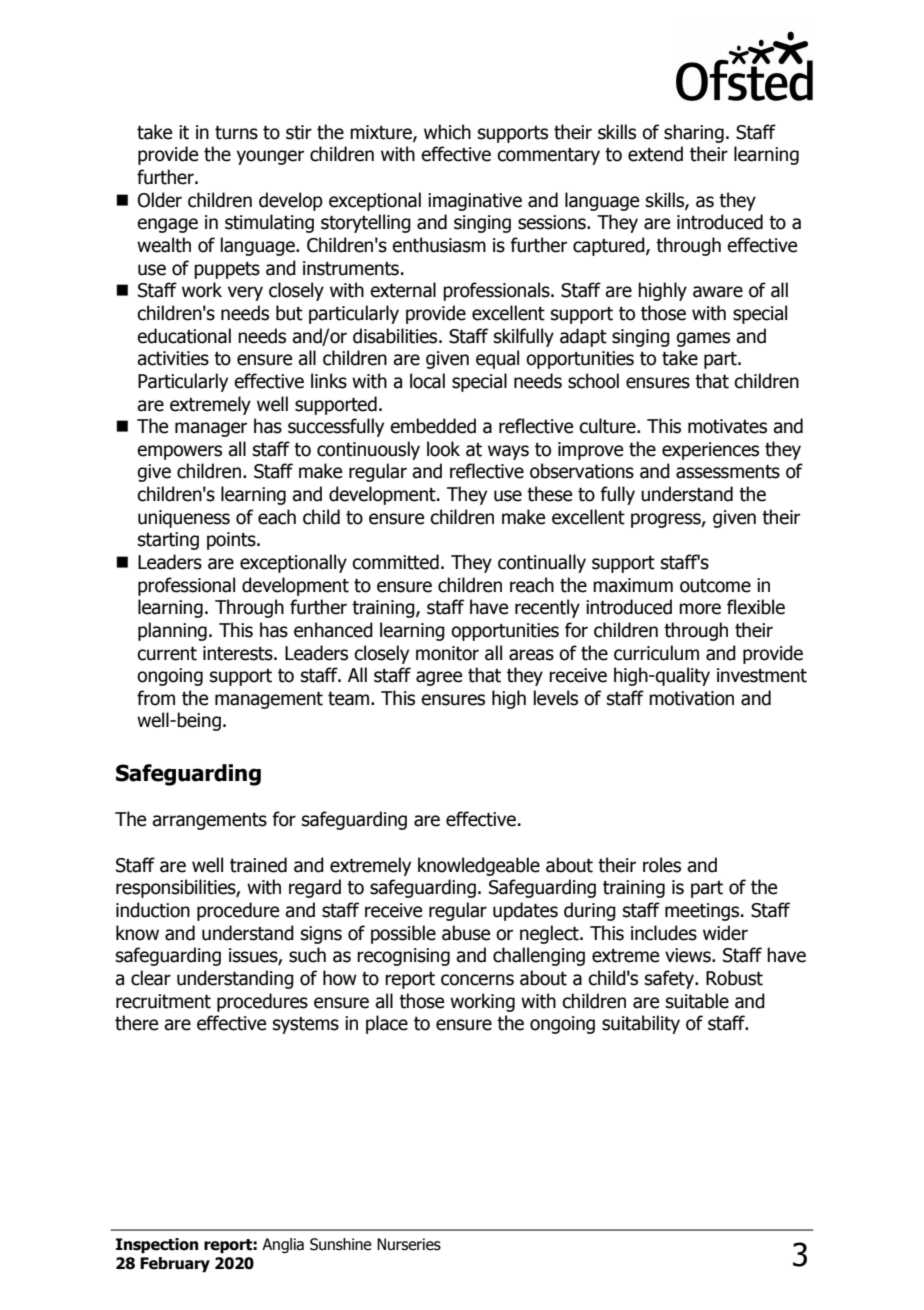 The image size is (924, 1310). I want to click on motivation, so click(691, 698).
